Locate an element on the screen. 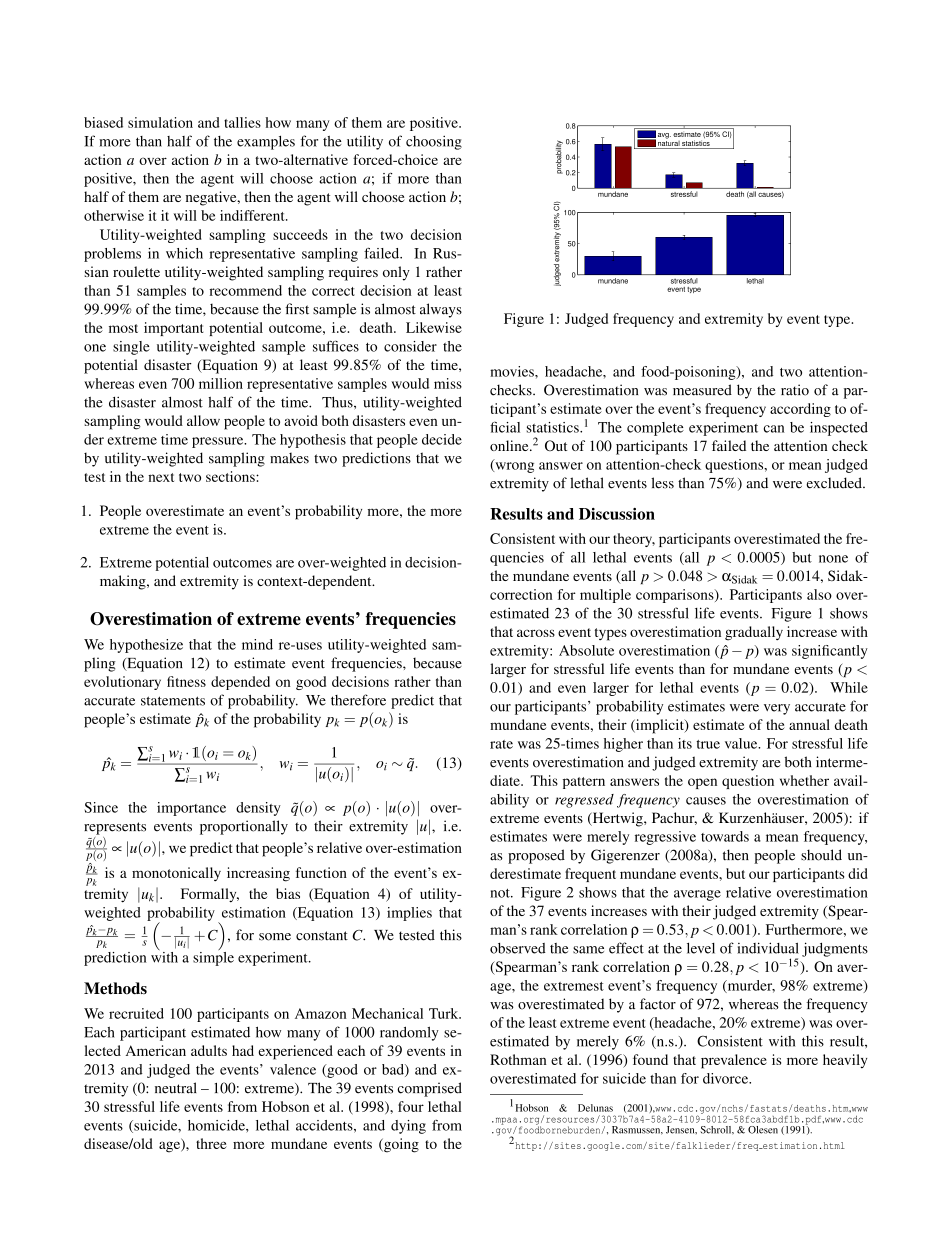 The image size is (952, 1233). choosing is located at coordinates (434, 142).
